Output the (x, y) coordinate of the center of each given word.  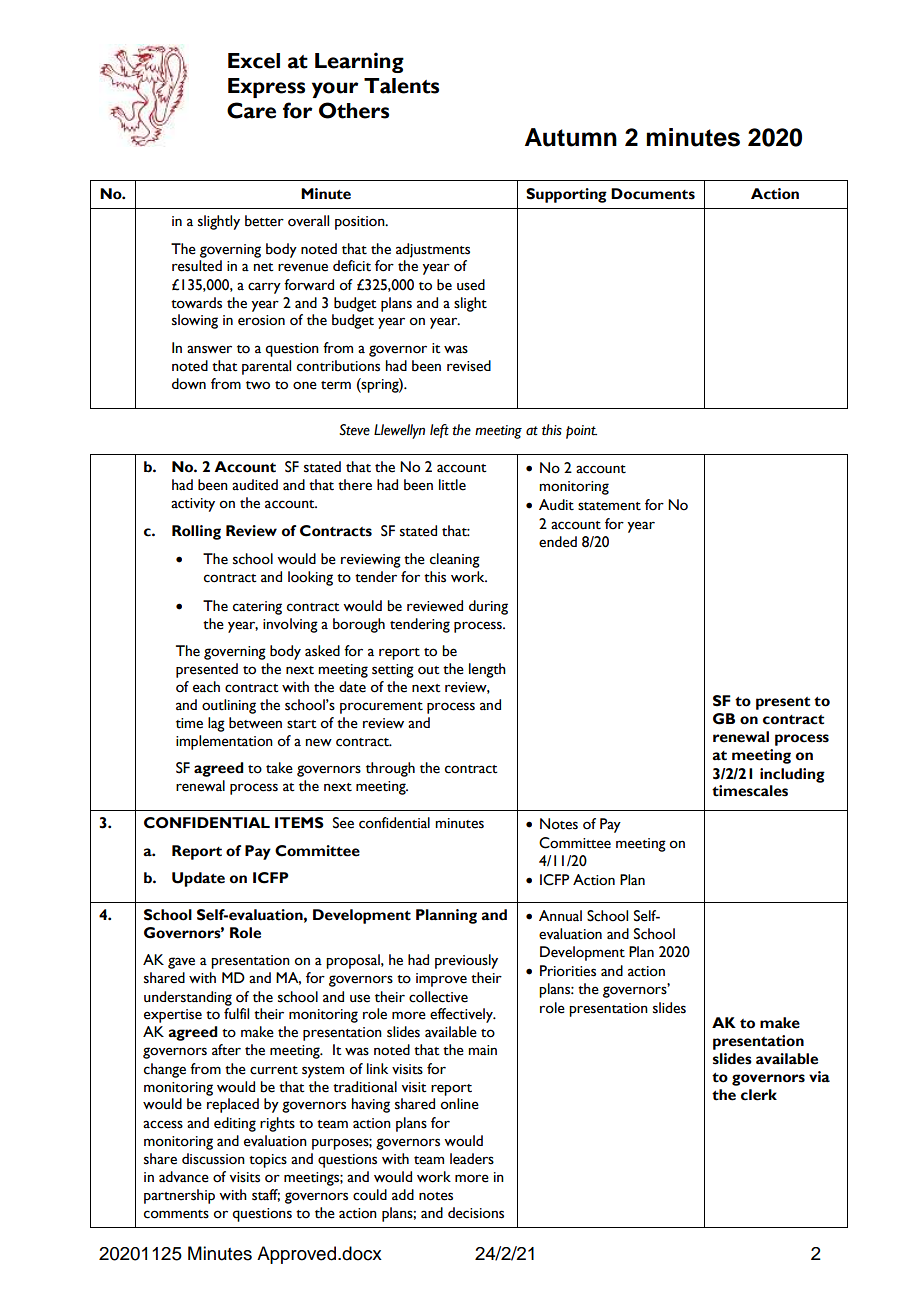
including (792, 775)
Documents (653, 194)
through (390, 769)
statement (609, 506)
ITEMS (299, 823)
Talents (401, 86)
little (452, 485)
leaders (472, 1159)
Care (251, 110)
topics (268, 1161)
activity (193, 505)
